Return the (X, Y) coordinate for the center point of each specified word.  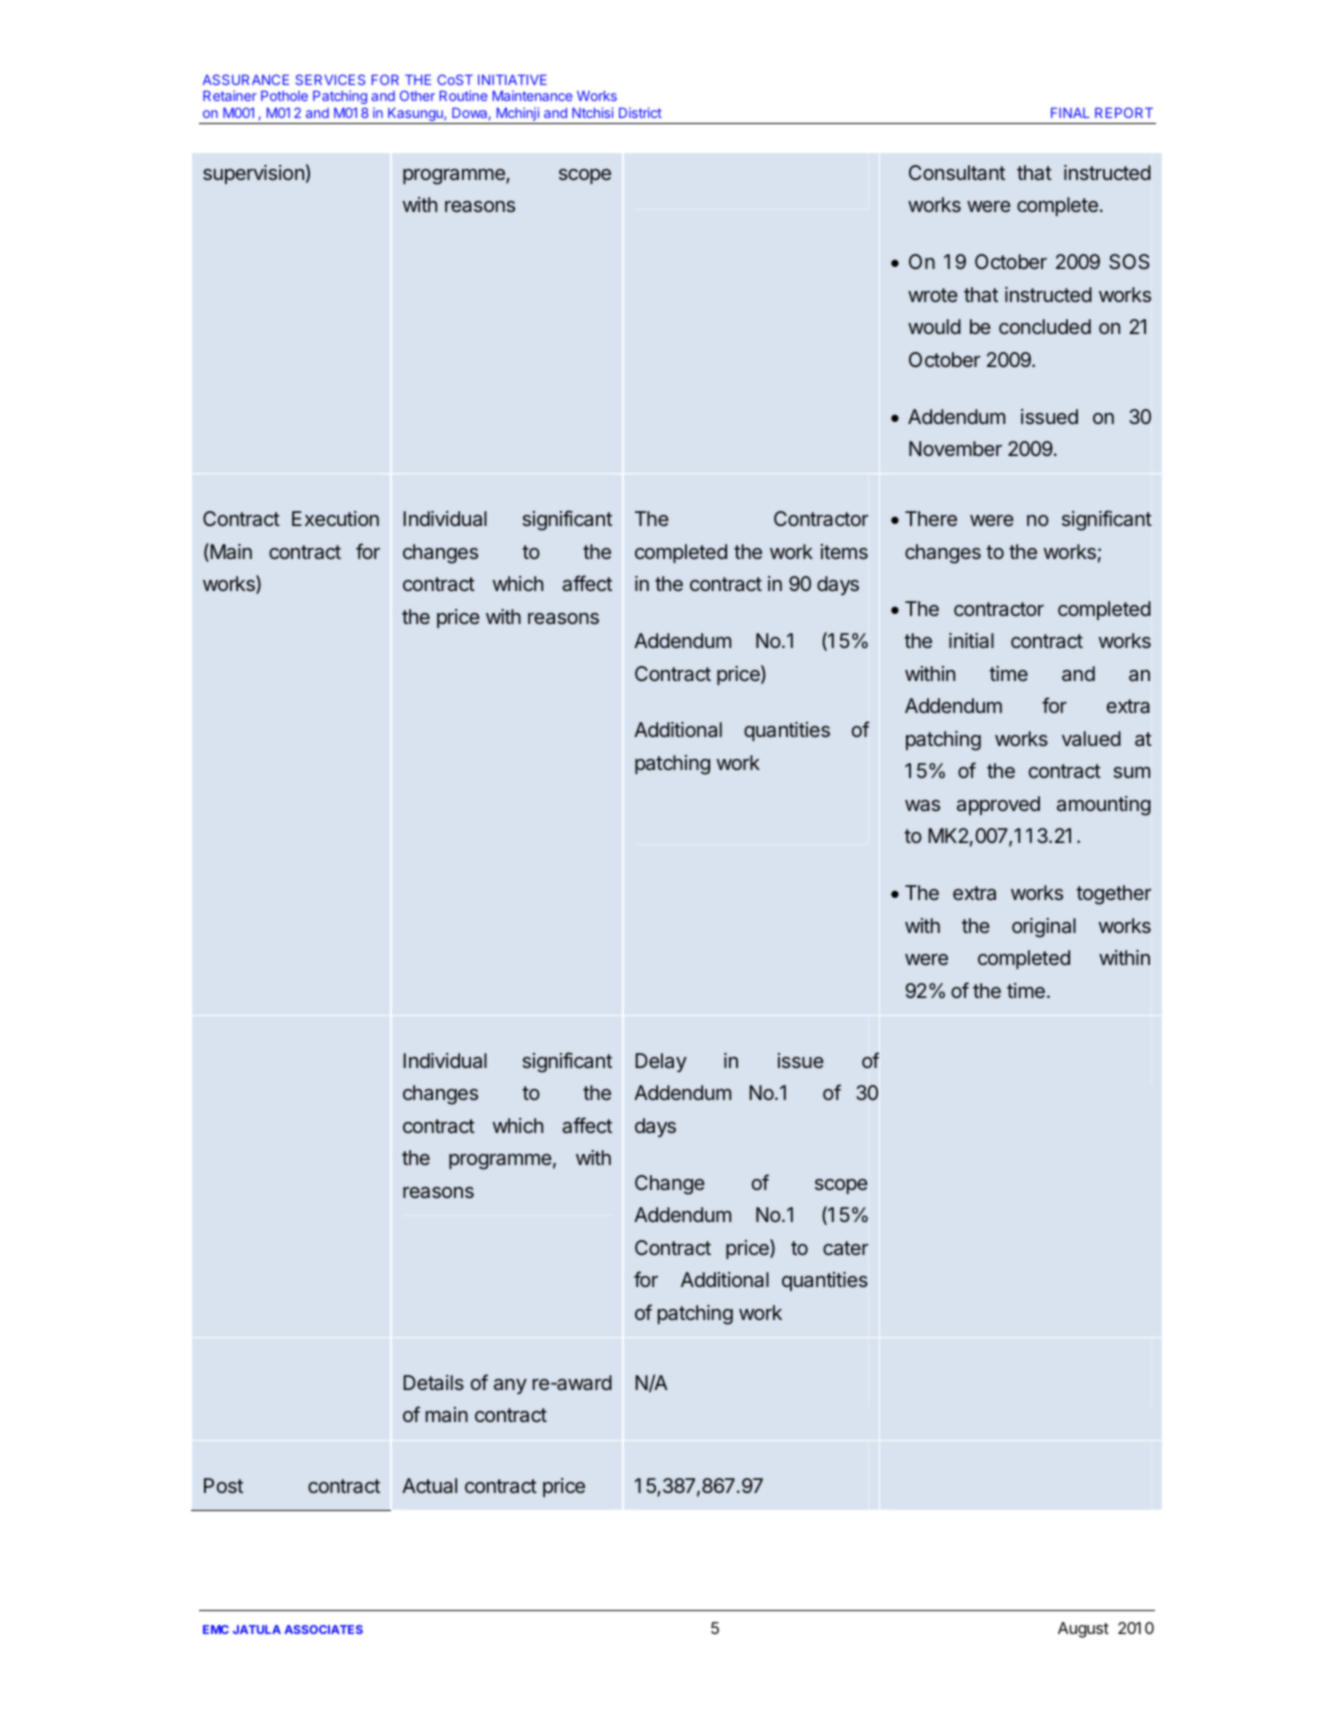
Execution (335, 518)
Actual (429, 1485)
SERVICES (330, 79)
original (1044, 928)
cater (845, 1248)
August (1083, 1630)
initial (971, 640)
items (844, 551)
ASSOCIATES (323, 1629)
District (640, 112)
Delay (661, 1062)
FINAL (1070, 113)
